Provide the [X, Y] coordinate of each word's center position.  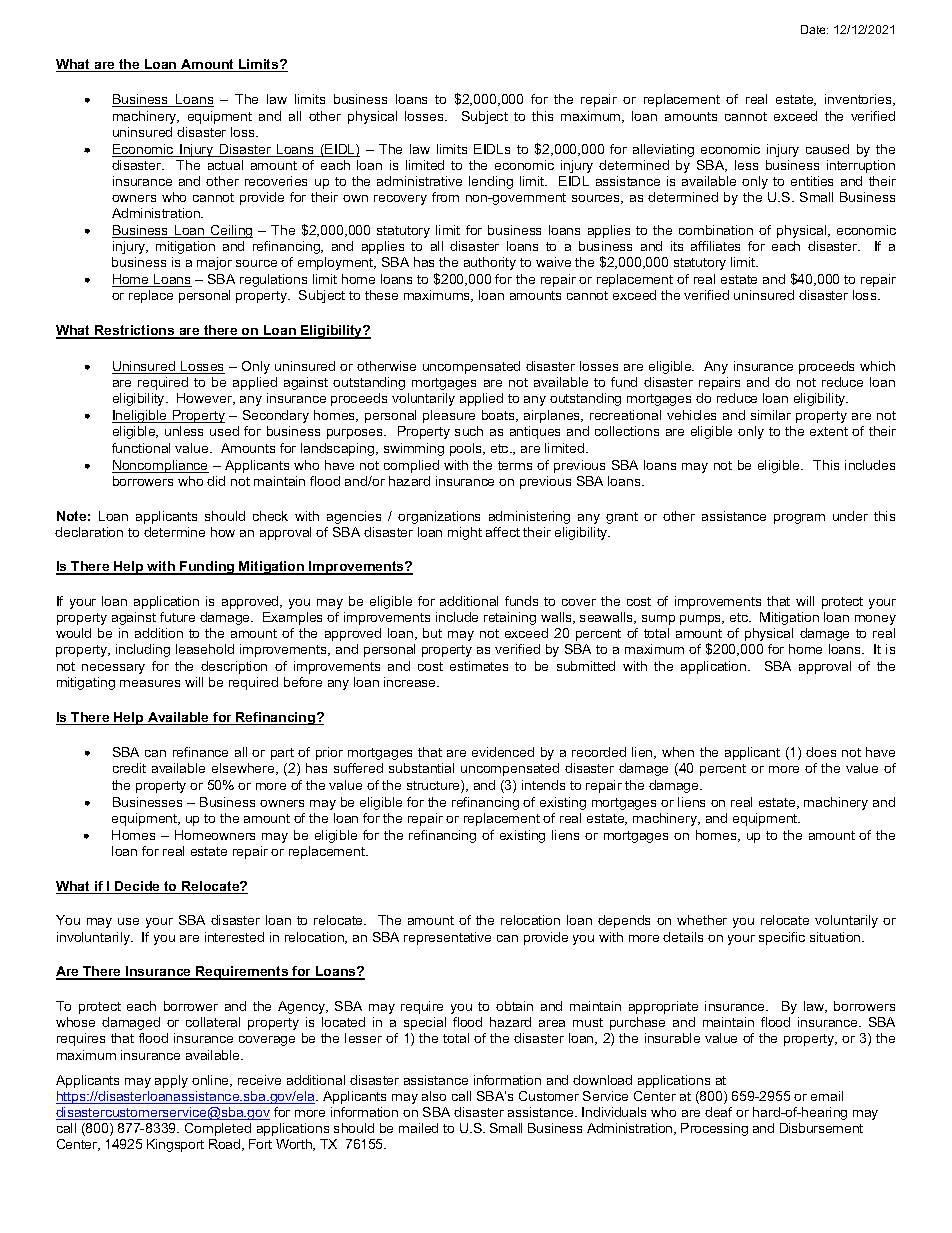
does [821, 752]
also [434, 1096]
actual [225, 165]
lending [491, 182]
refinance [200, 752]
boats [499, 416]
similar [771, 415]
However [206, 399]
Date [814, 29]
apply [171, 1081]
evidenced [503, 752]
